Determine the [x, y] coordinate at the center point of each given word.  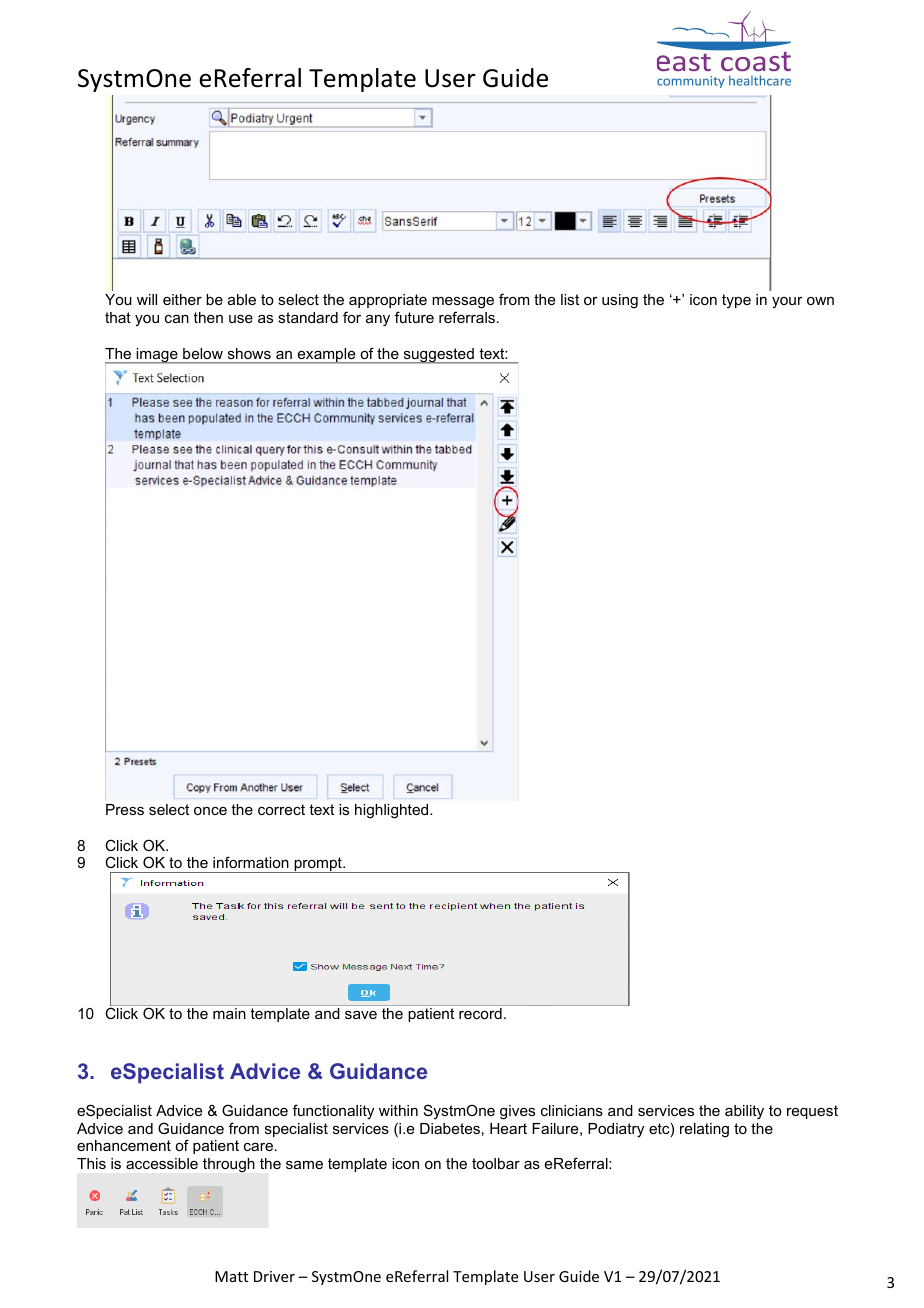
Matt [231, 1276]
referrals [467, 317]
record [480, 1013]
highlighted [393, 811]
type [736, 301]
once [210, 811]
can [177, 319]
